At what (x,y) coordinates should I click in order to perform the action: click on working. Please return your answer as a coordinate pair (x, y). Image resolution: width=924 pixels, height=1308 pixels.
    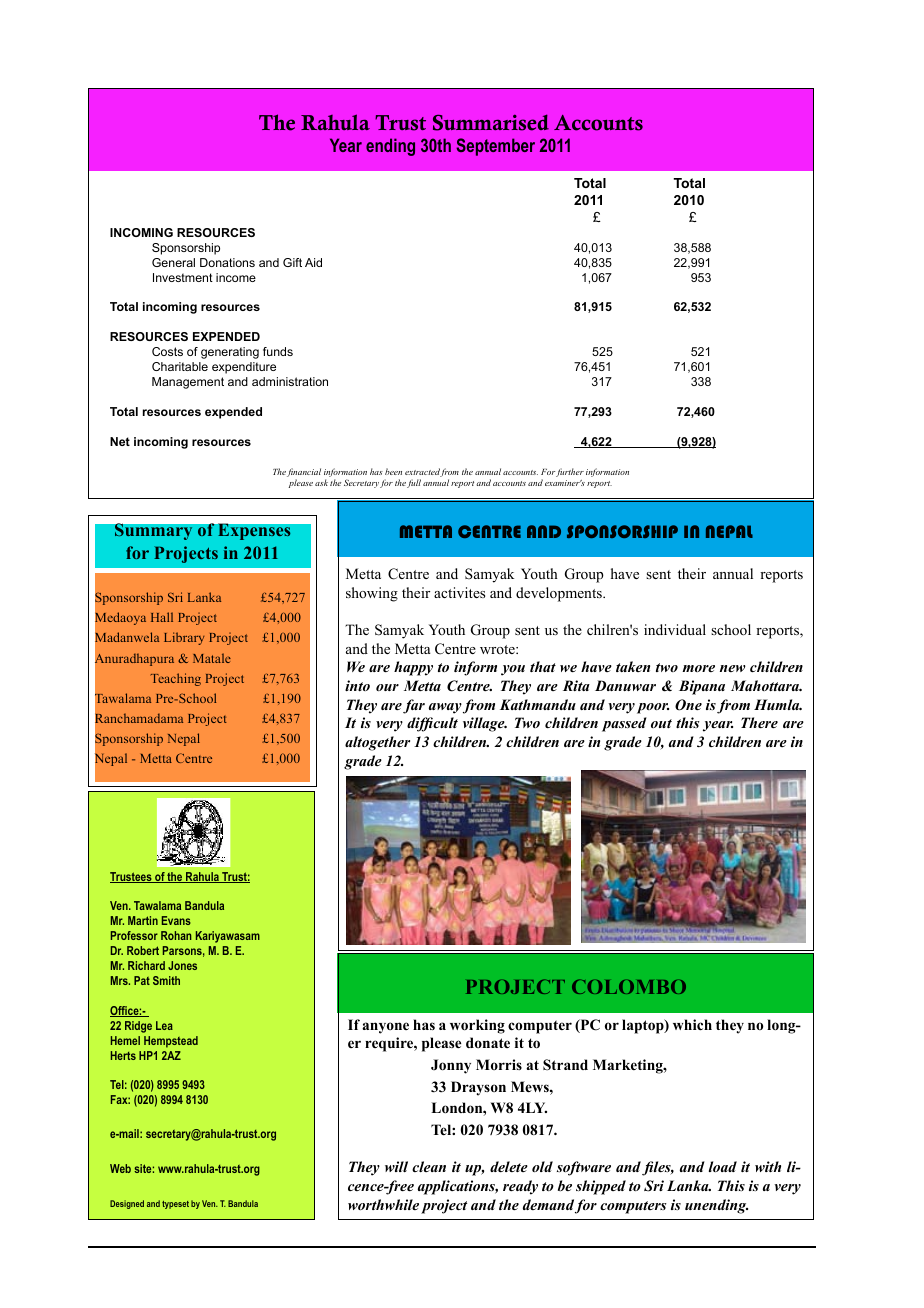
    Looking at the image, I should click on (477, 1026).
